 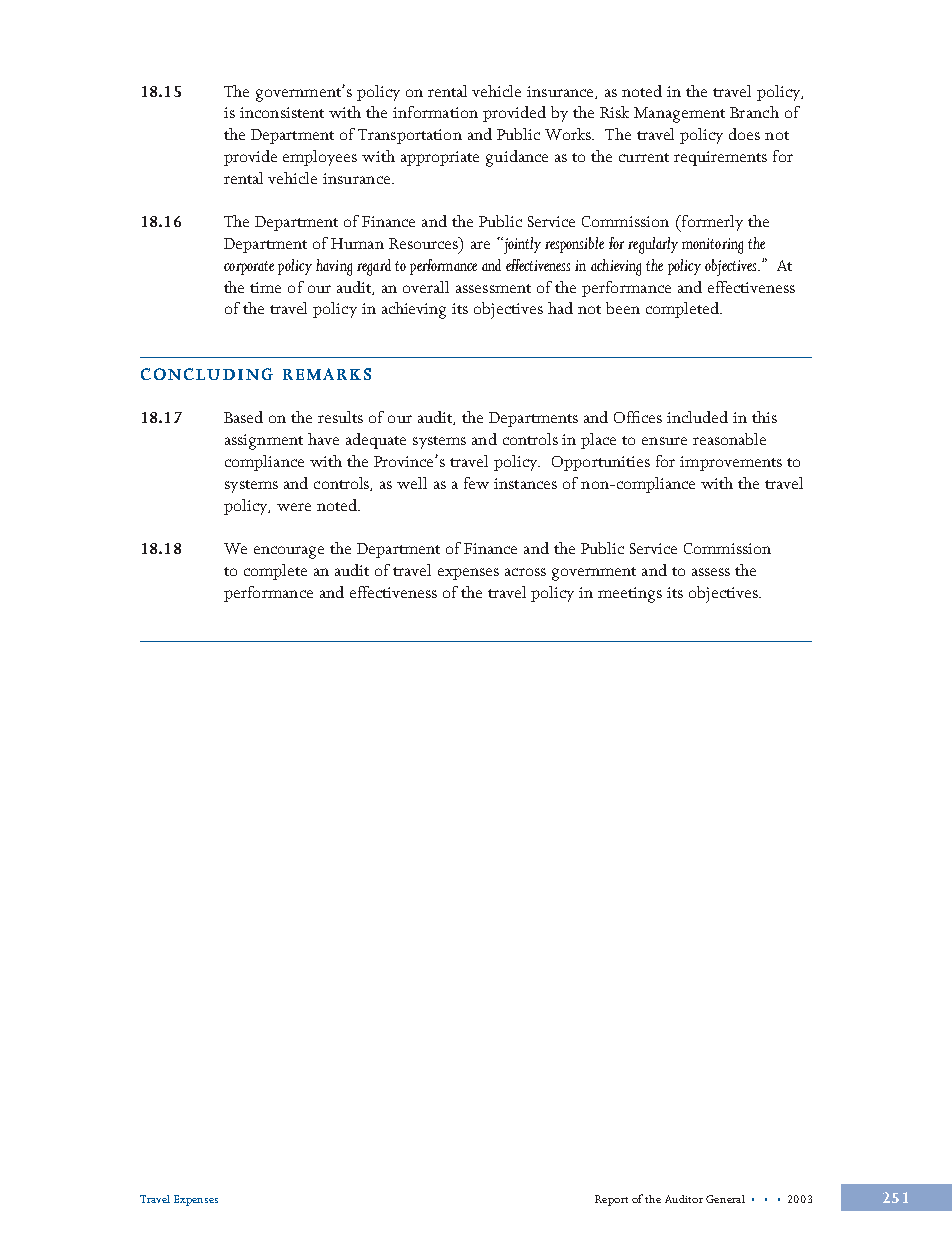 What do you see at coordinates (323, 439) in the image?
I see `have` at bounding box center [323, 439].
